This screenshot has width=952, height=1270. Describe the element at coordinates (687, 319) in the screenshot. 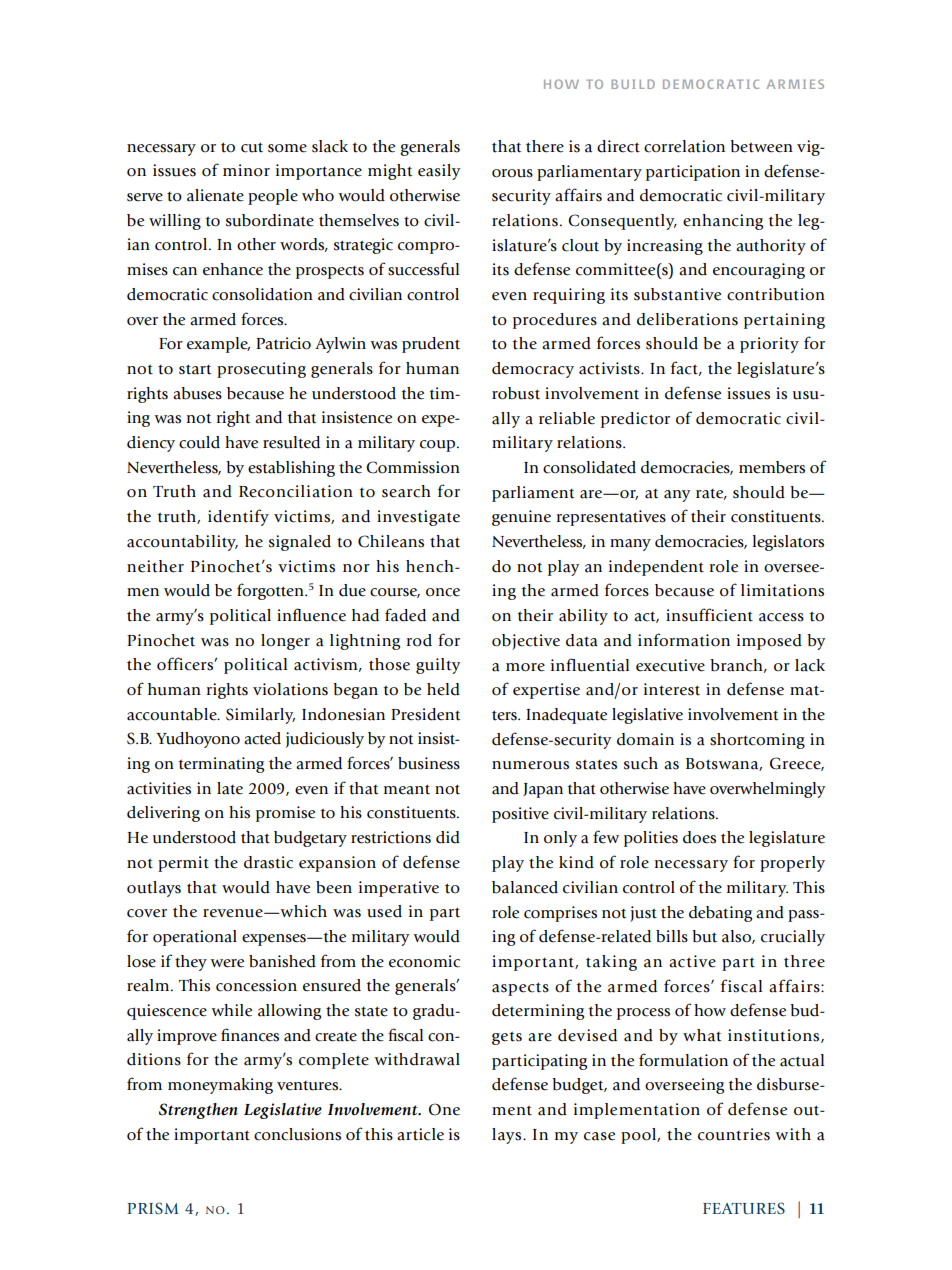

I see `deliberations` at that location.
